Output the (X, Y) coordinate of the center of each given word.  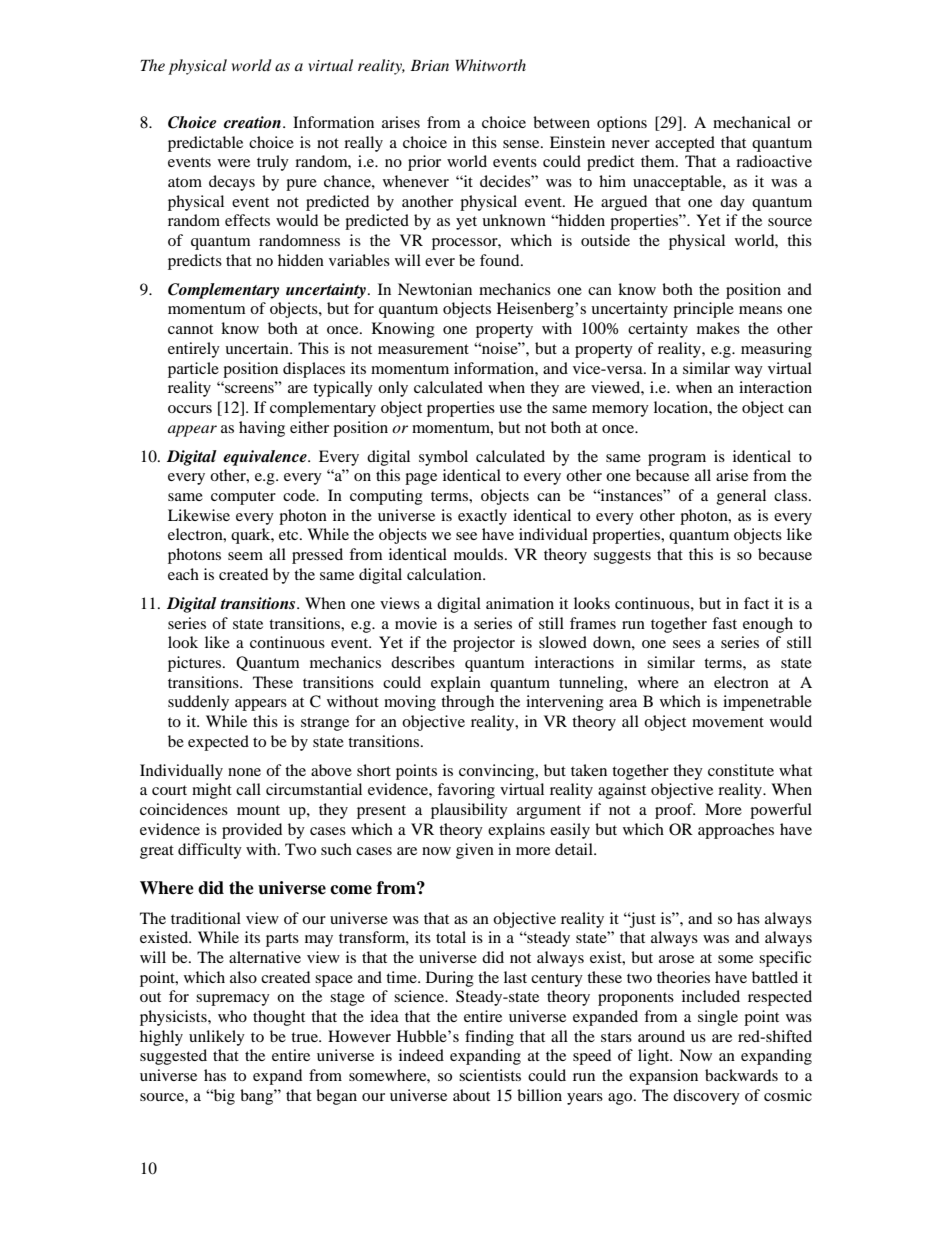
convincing (498, 772)
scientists (490, 1075)
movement (728, 722)
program (677, 460)
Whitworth (490, 65)
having (262, 429)
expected (218, 743)
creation (252, 122)
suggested (173, 1057)
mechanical (752, 122)
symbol (443, 458)
